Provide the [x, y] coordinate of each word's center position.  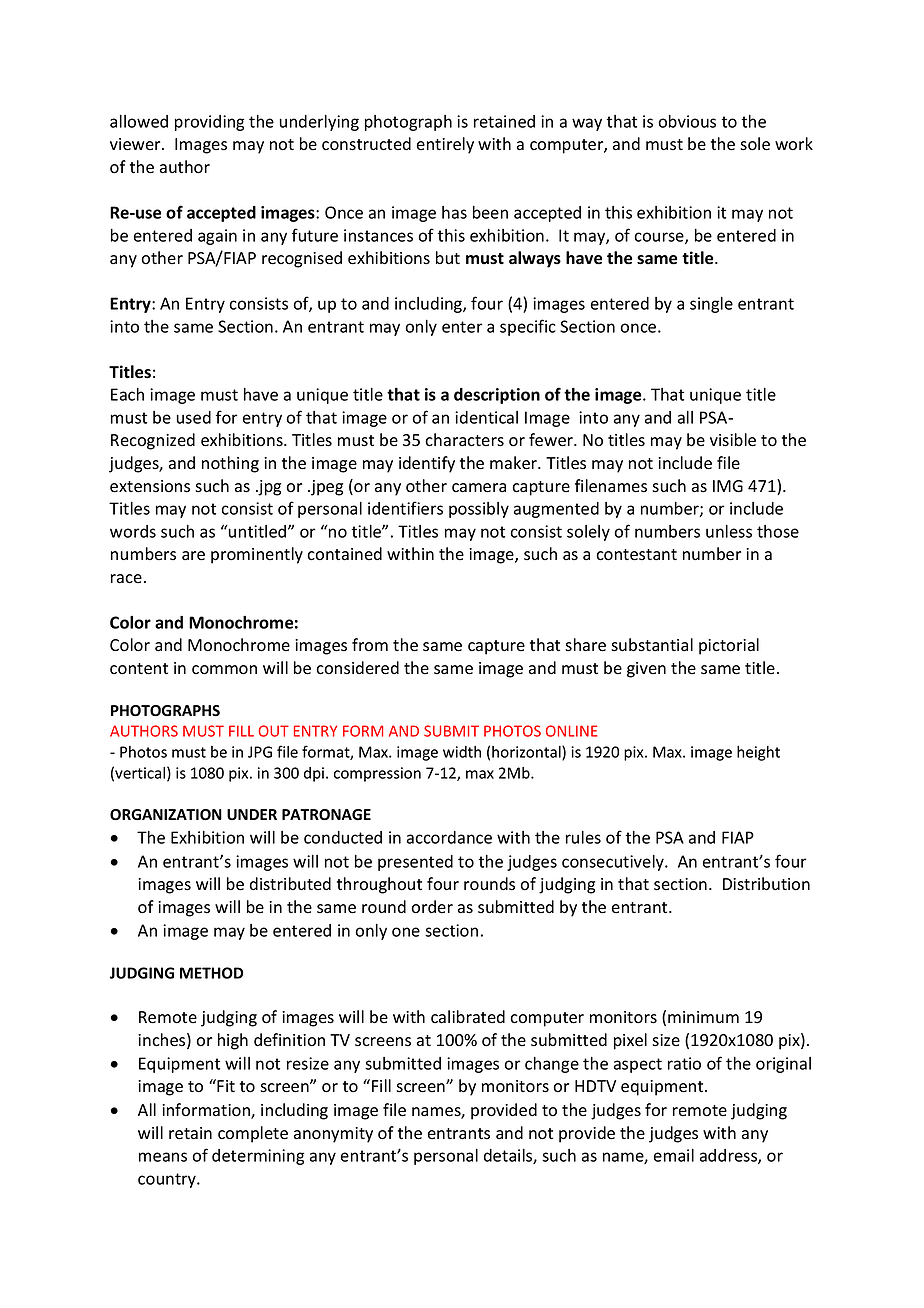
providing [210, 123]
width [462, 752]
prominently [257, 555]
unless [729, 531]
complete [253, 1134]
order [432, 907]
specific [528, 327]
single [711, 305]
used [194, 417]
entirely [445, 145]
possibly [479, 510]
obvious [687, 121]
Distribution [766, 884]
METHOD [211, 973]
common [224, 670]
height [758, 753]
